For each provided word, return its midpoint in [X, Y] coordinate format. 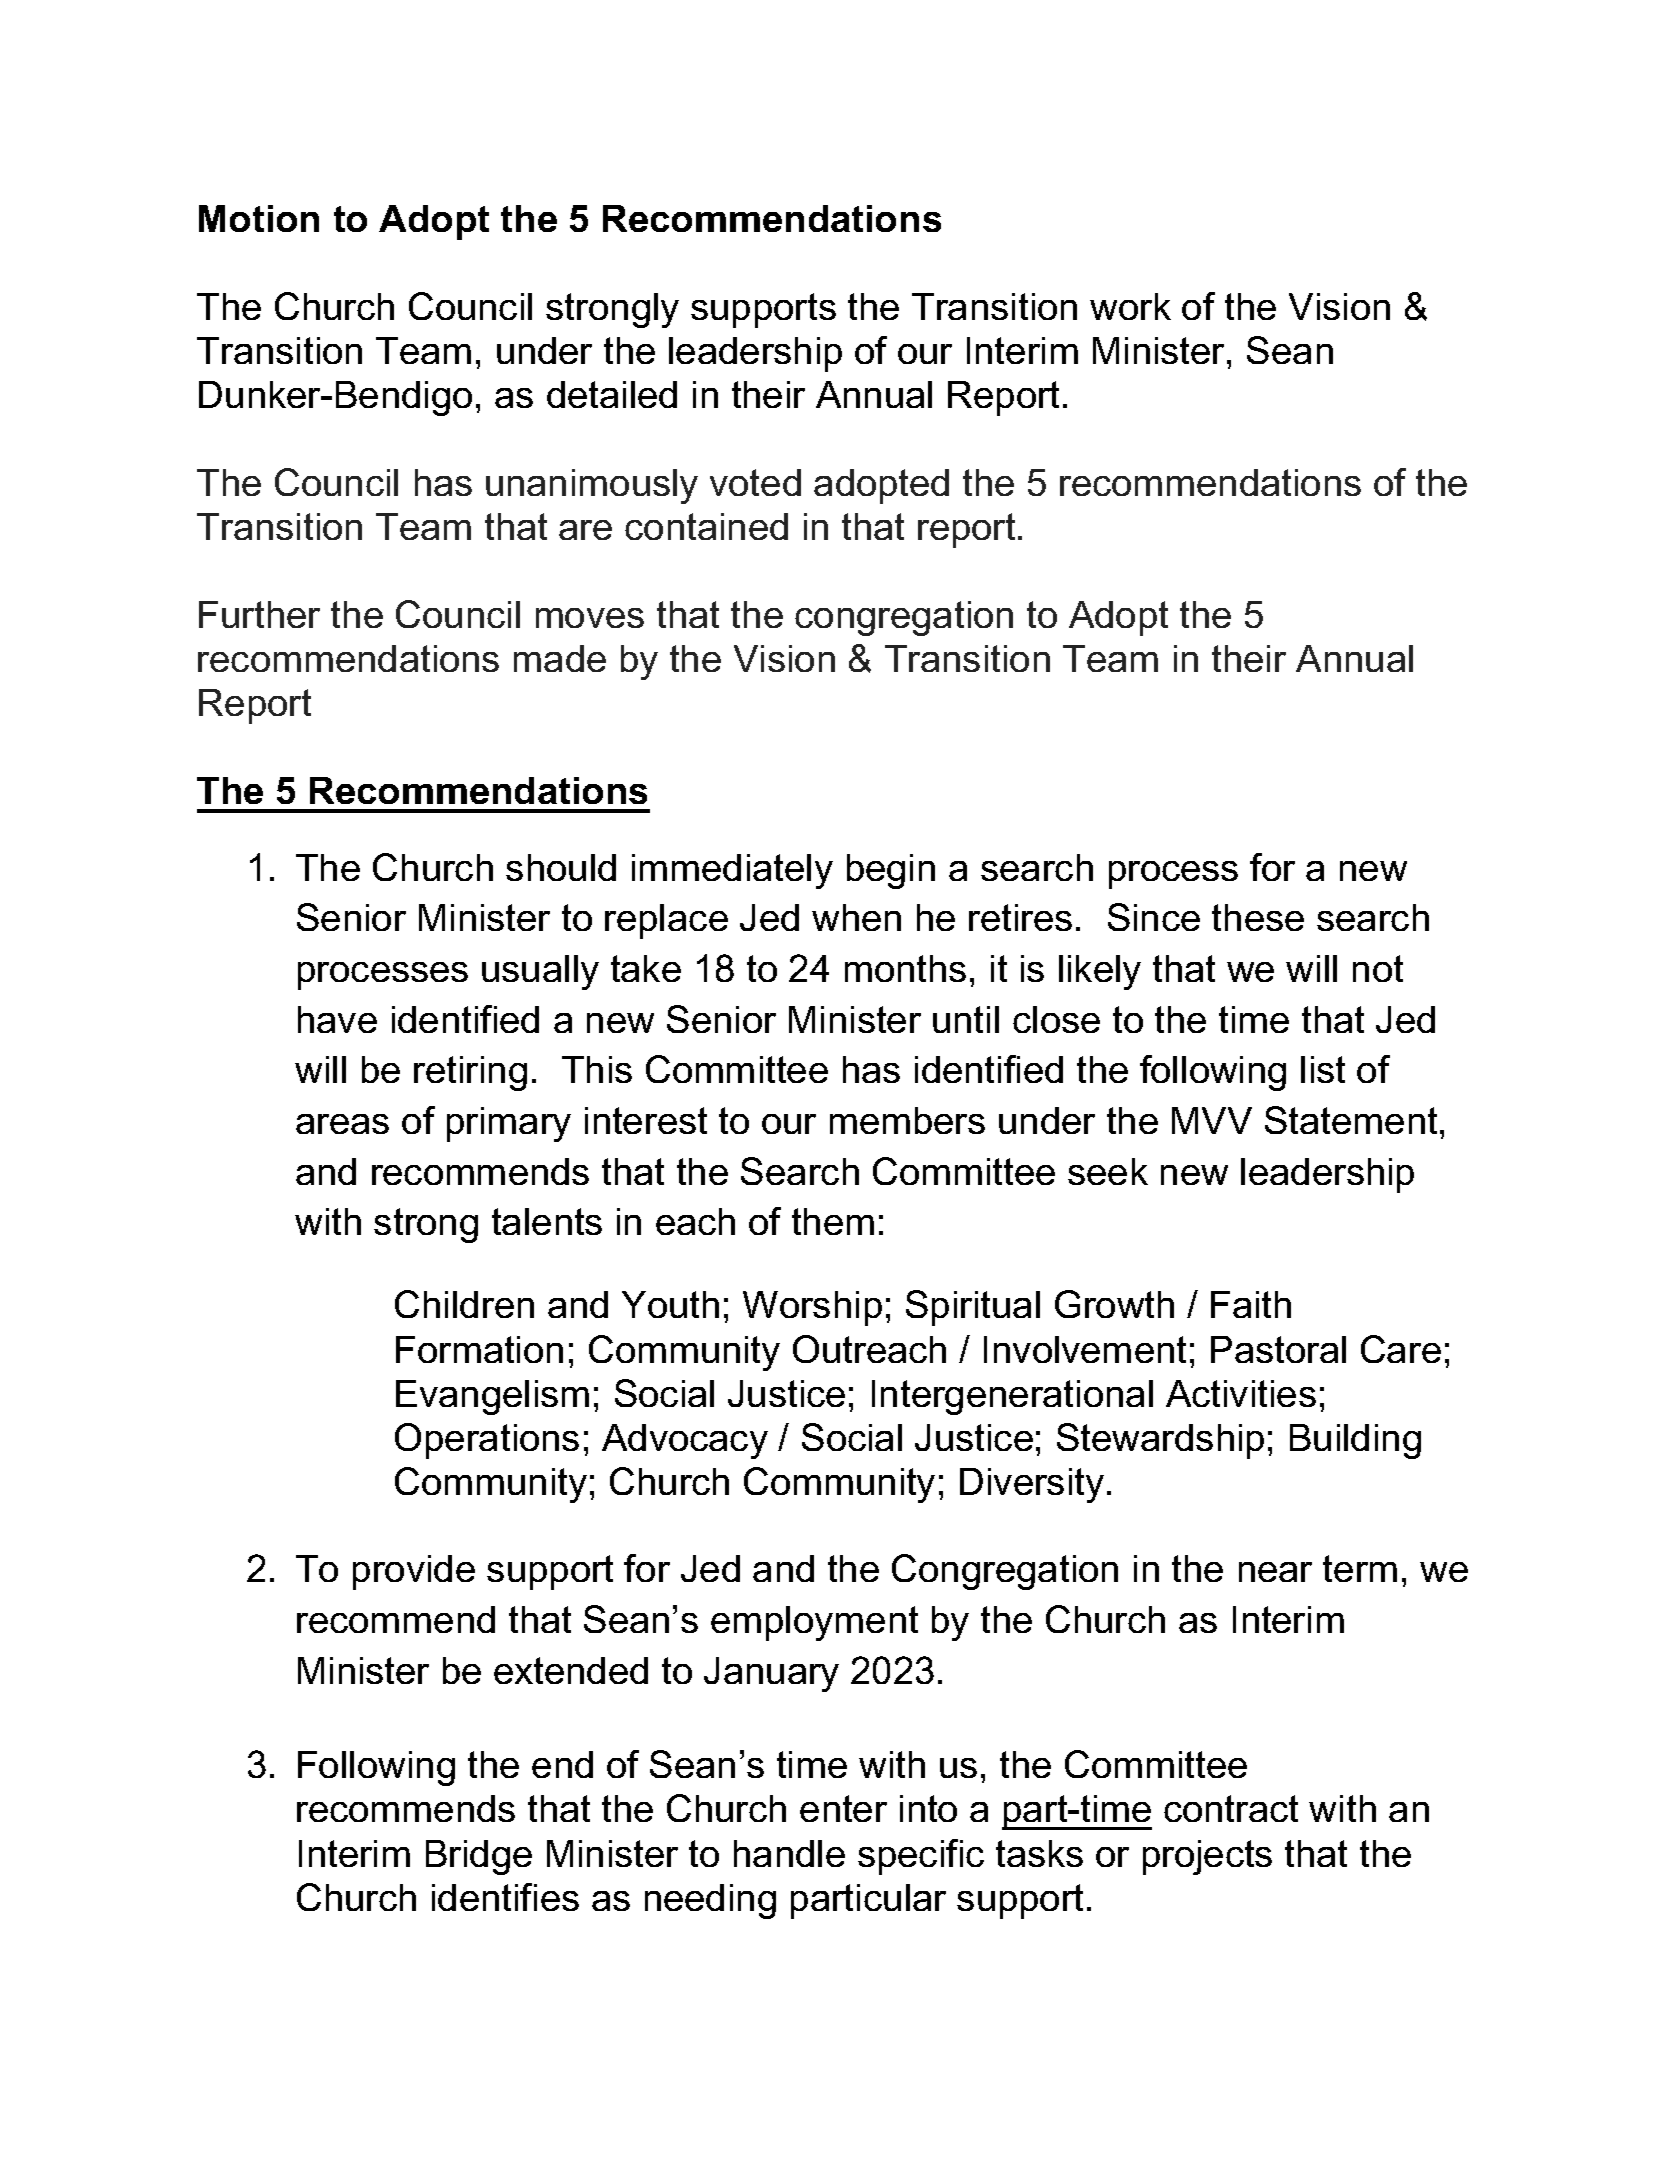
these [1258, 917]
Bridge [479, 1857]
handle [789, 1853]
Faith [1251, 1304]
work [1130, 306]
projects [1207, 1857]
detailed [612, 394]
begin [891, 871]
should [561, 867]
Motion [259, 218]
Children [464, 1304]
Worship [812, 1308]
